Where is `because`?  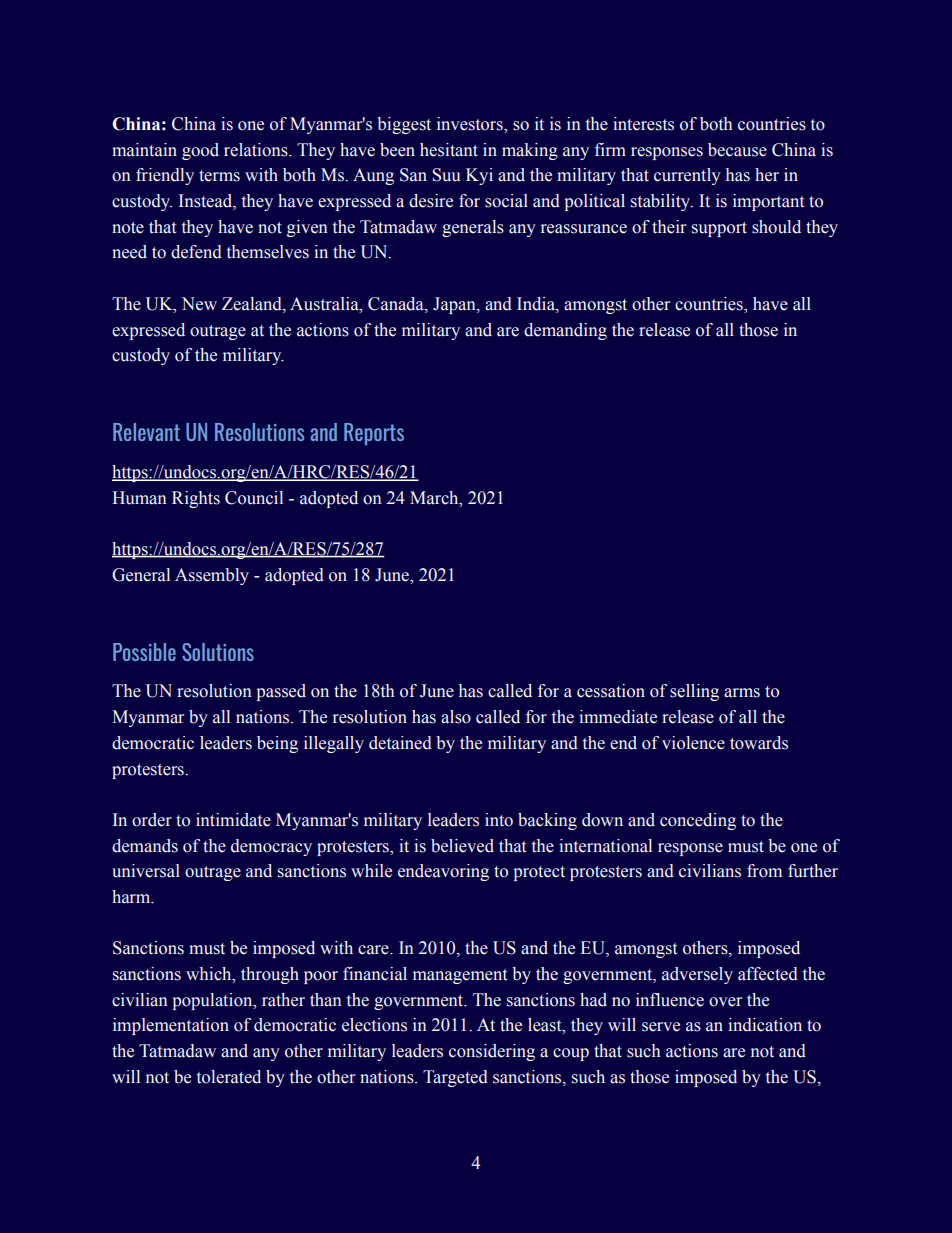 because is located at coordinates (737, 150).
